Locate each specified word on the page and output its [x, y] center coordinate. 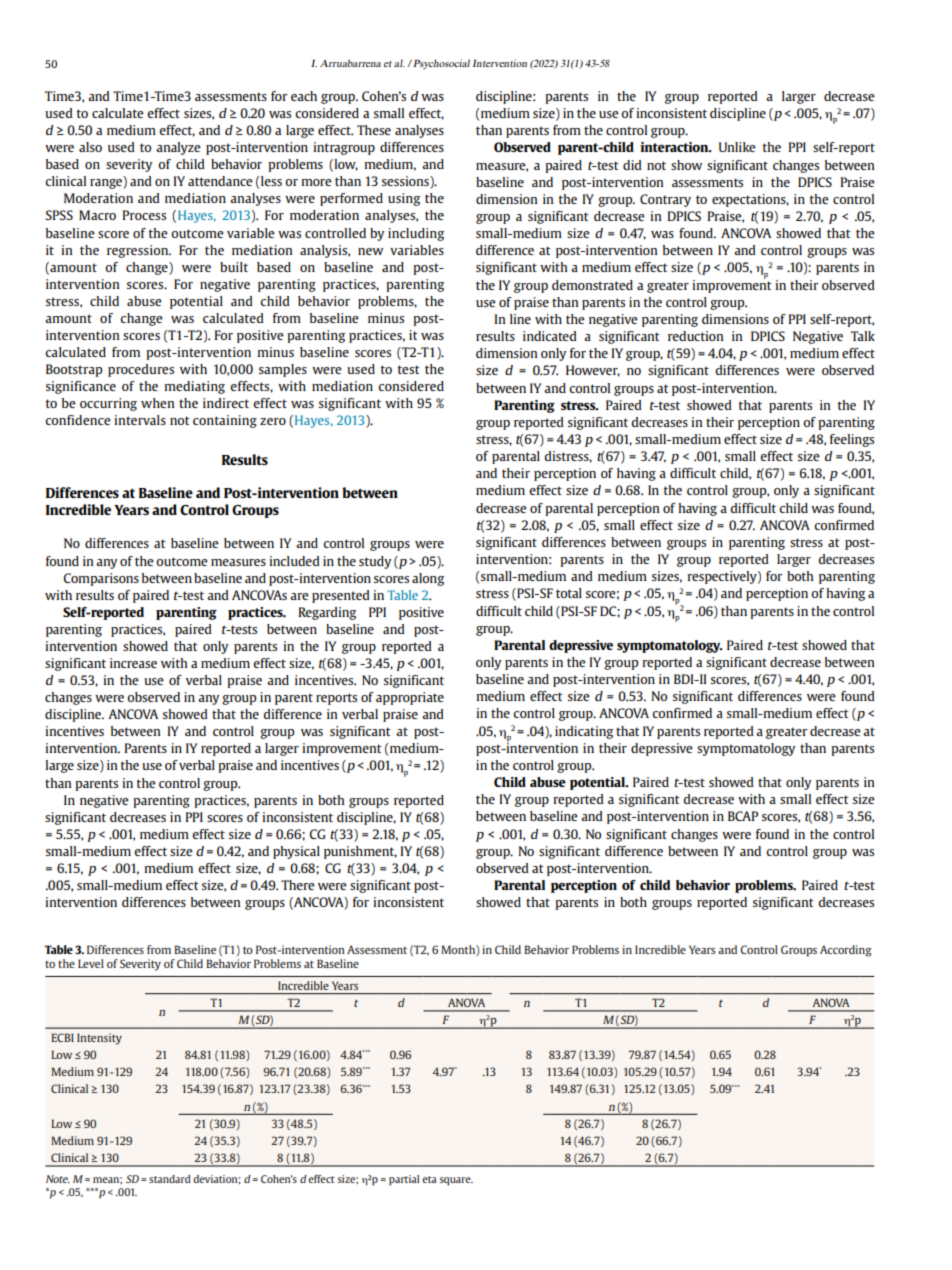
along [428, 579]
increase [133, 663]
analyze [178, 148]
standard [170, 1179]
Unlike [737, 147]
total [569, 593]
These [374, 130]
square [456, 1181]
